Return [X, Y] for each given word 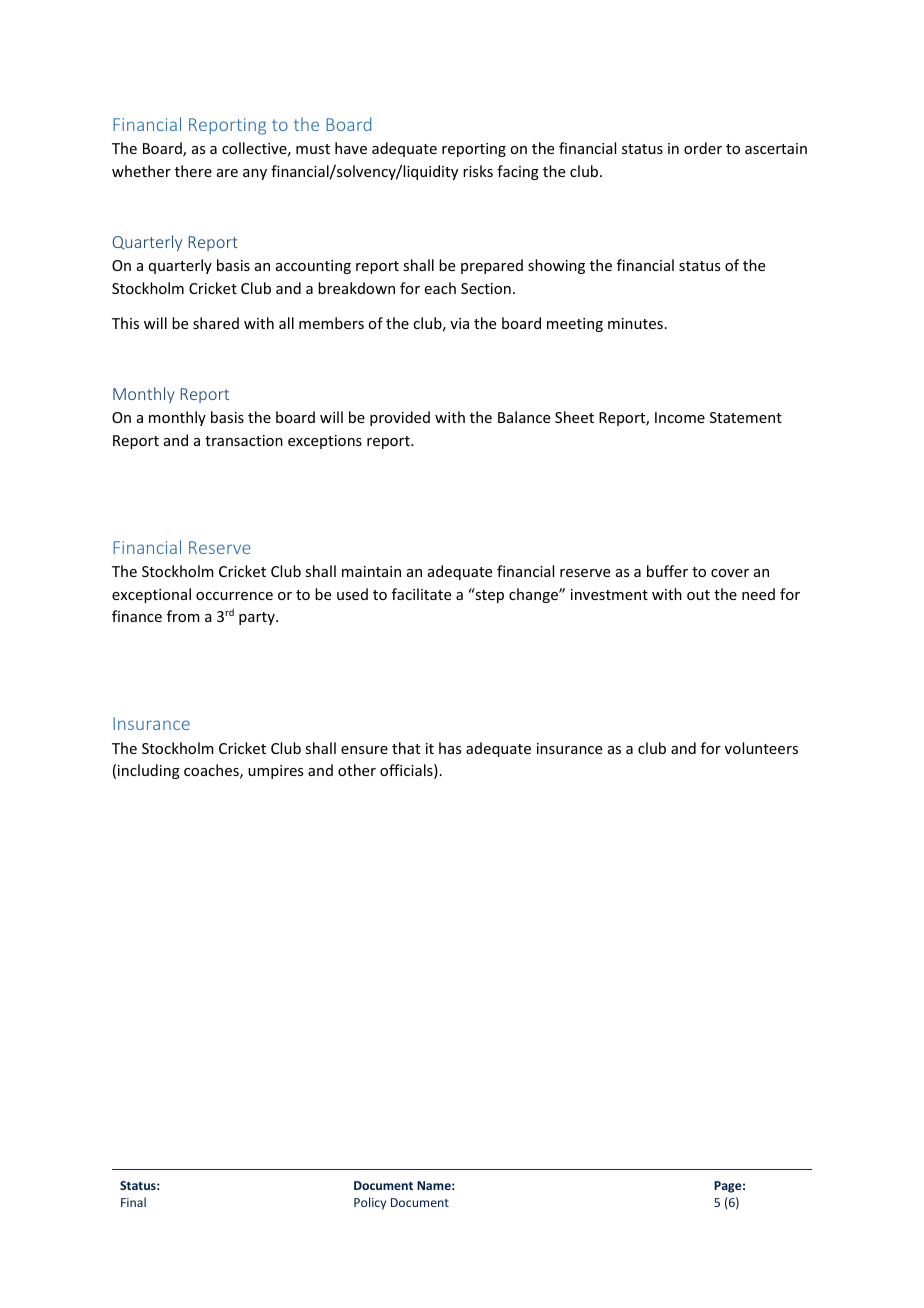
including [149, 771]
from [183, 616]
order [703, 148]
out [698, 595]
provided [400, 418]
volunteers [761, 748]
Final [133, 1202]
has [450, 748]
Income [680, 417]
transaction [244, 440]
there [193, 171]
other [357, 770]
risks [478, 171]
